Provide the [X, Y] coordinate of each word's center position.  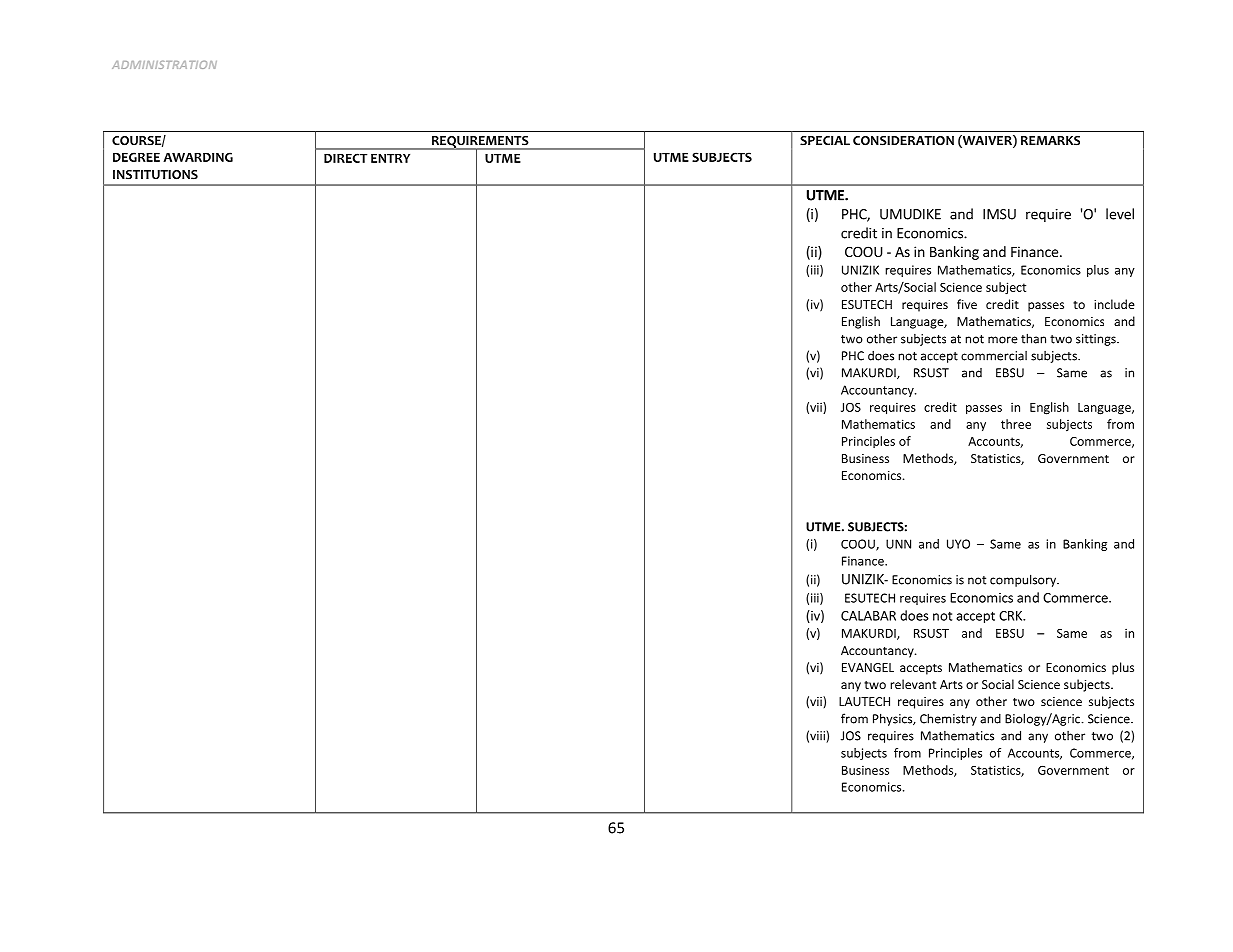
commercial [994, 356]
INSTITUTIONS [155, 175]
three [1016, 424]
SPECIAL [825, 141]
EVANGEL [868, 667]
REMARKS [1050, 141]
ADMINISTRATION [164, 65]
